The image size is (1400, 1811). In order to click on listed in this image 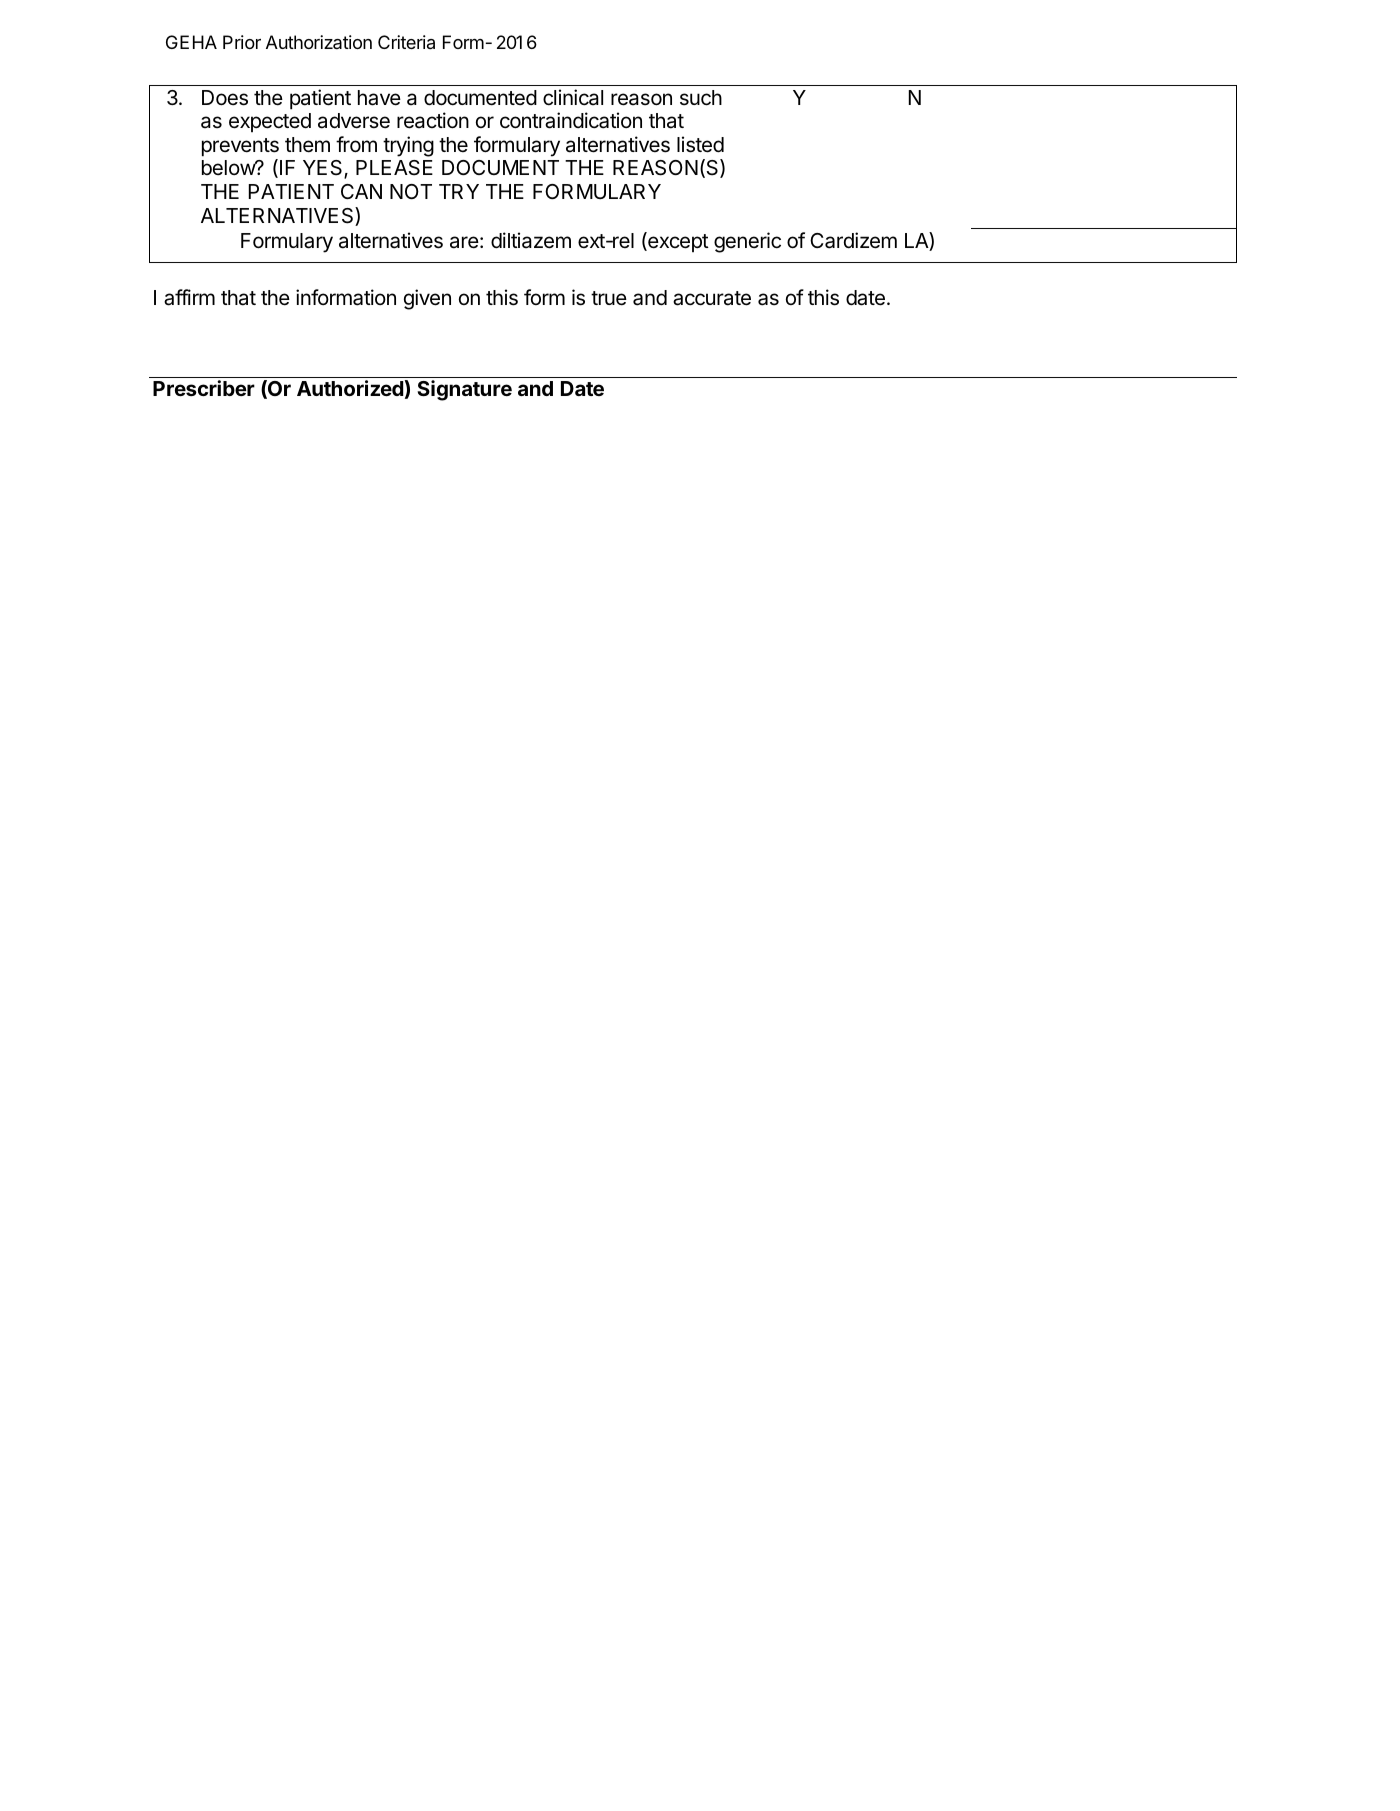, I will do `click(700, 144)`.
